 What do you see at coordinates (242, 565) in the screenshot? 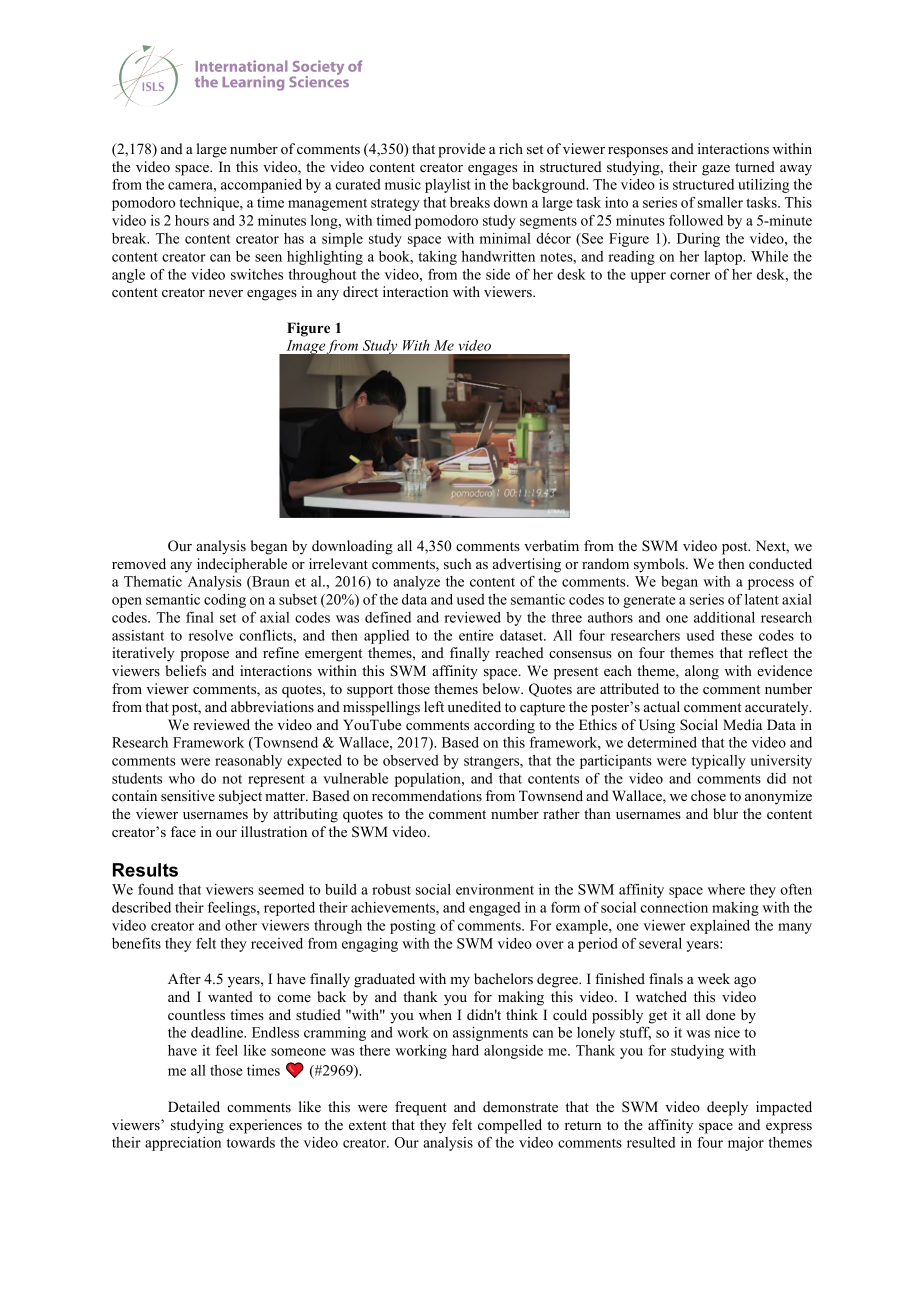
I see `indecipherable` at bounding box center [242, 565].
